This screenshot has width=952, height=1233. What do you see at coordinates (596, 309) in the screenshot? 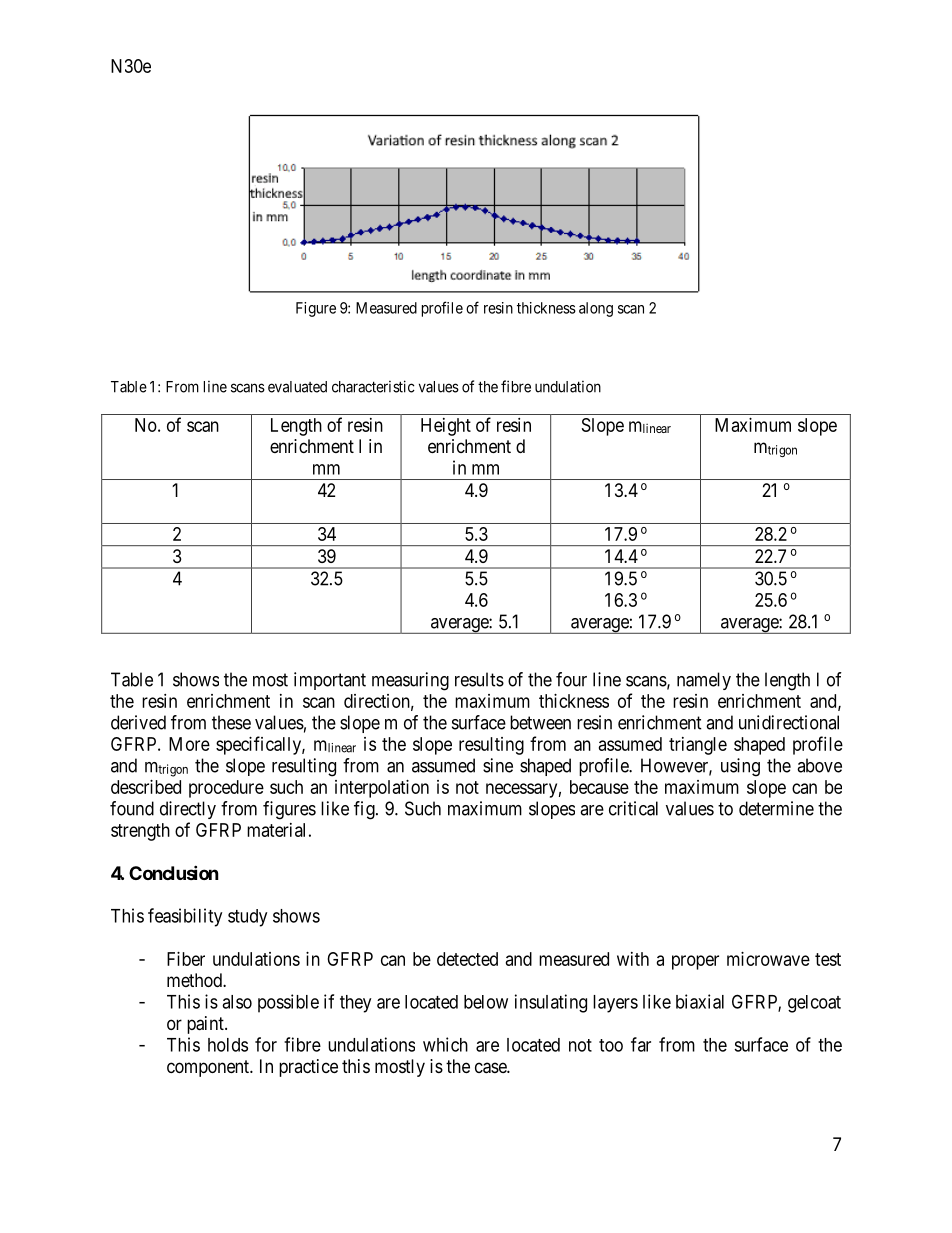
I see `along` at bounding box center [596, 309].
